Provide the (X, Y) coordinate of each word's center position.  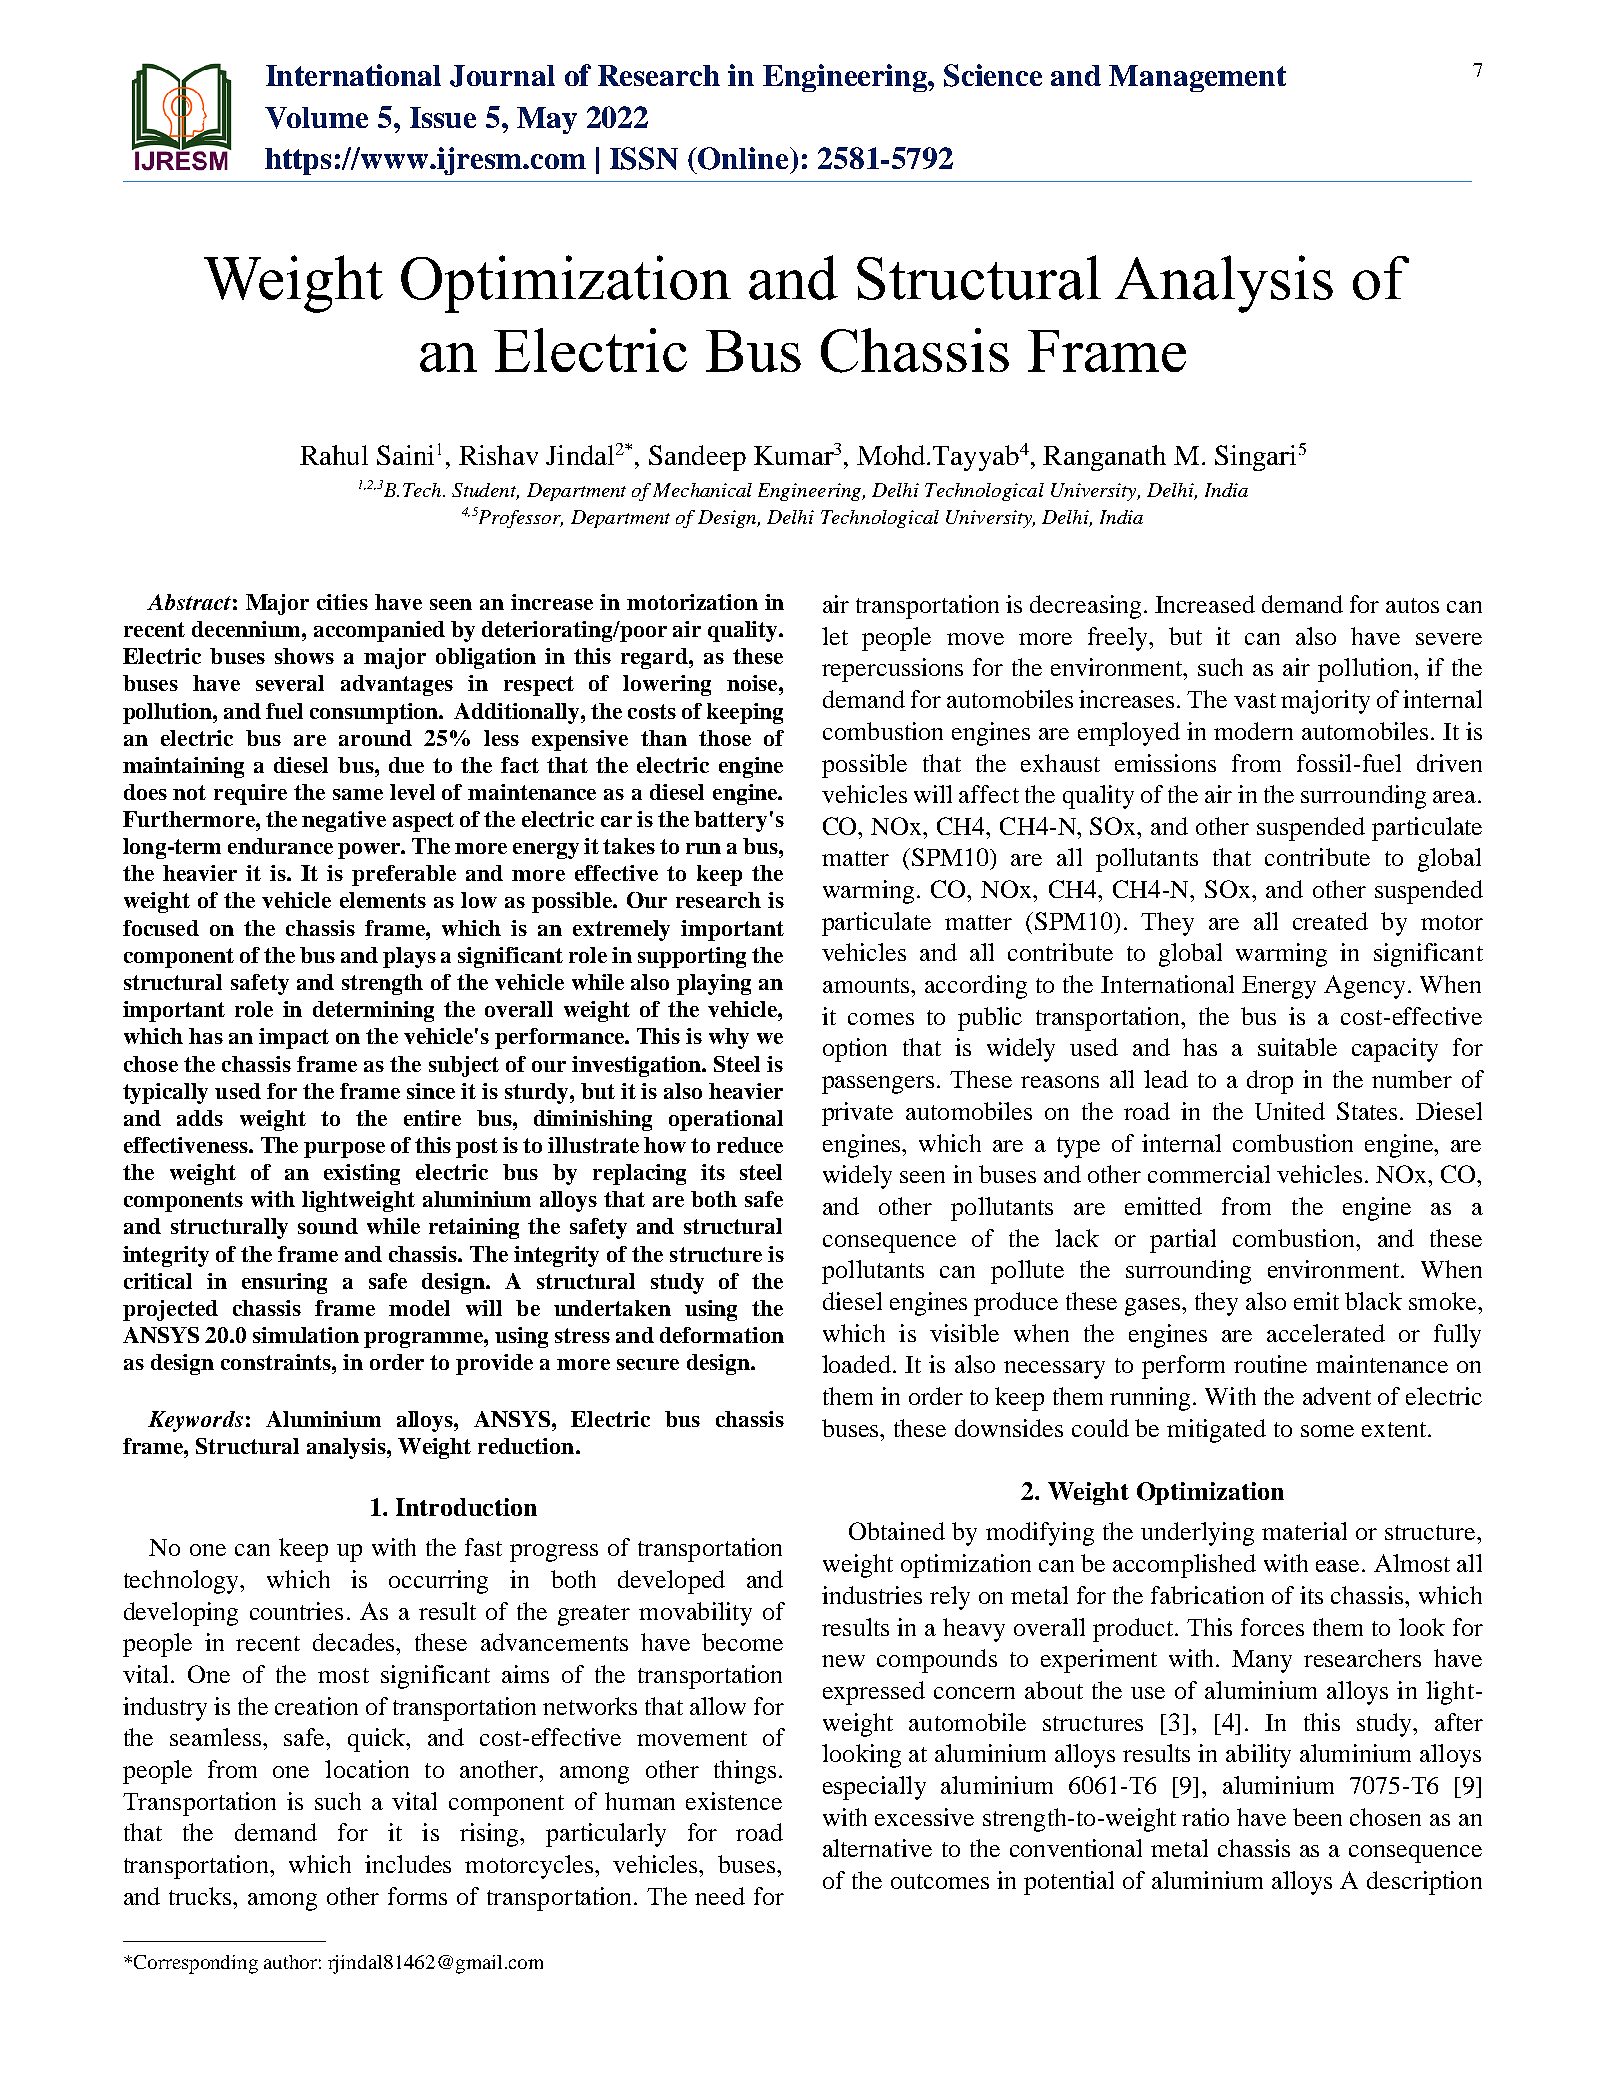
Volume (316, 118)
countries (296, 1611)
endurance (280, 846)
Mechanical (702, 490)
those (725, 738)
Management (1197, 78)
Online (743, 158)
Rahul (334, 455)
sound (328, 1226)
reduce (750, 1145)
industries (872, 1595)
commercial (1209, 1174)
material (1304, 1531)
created (1330, 921)
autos (1412, 605)
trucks (201, 1896)
